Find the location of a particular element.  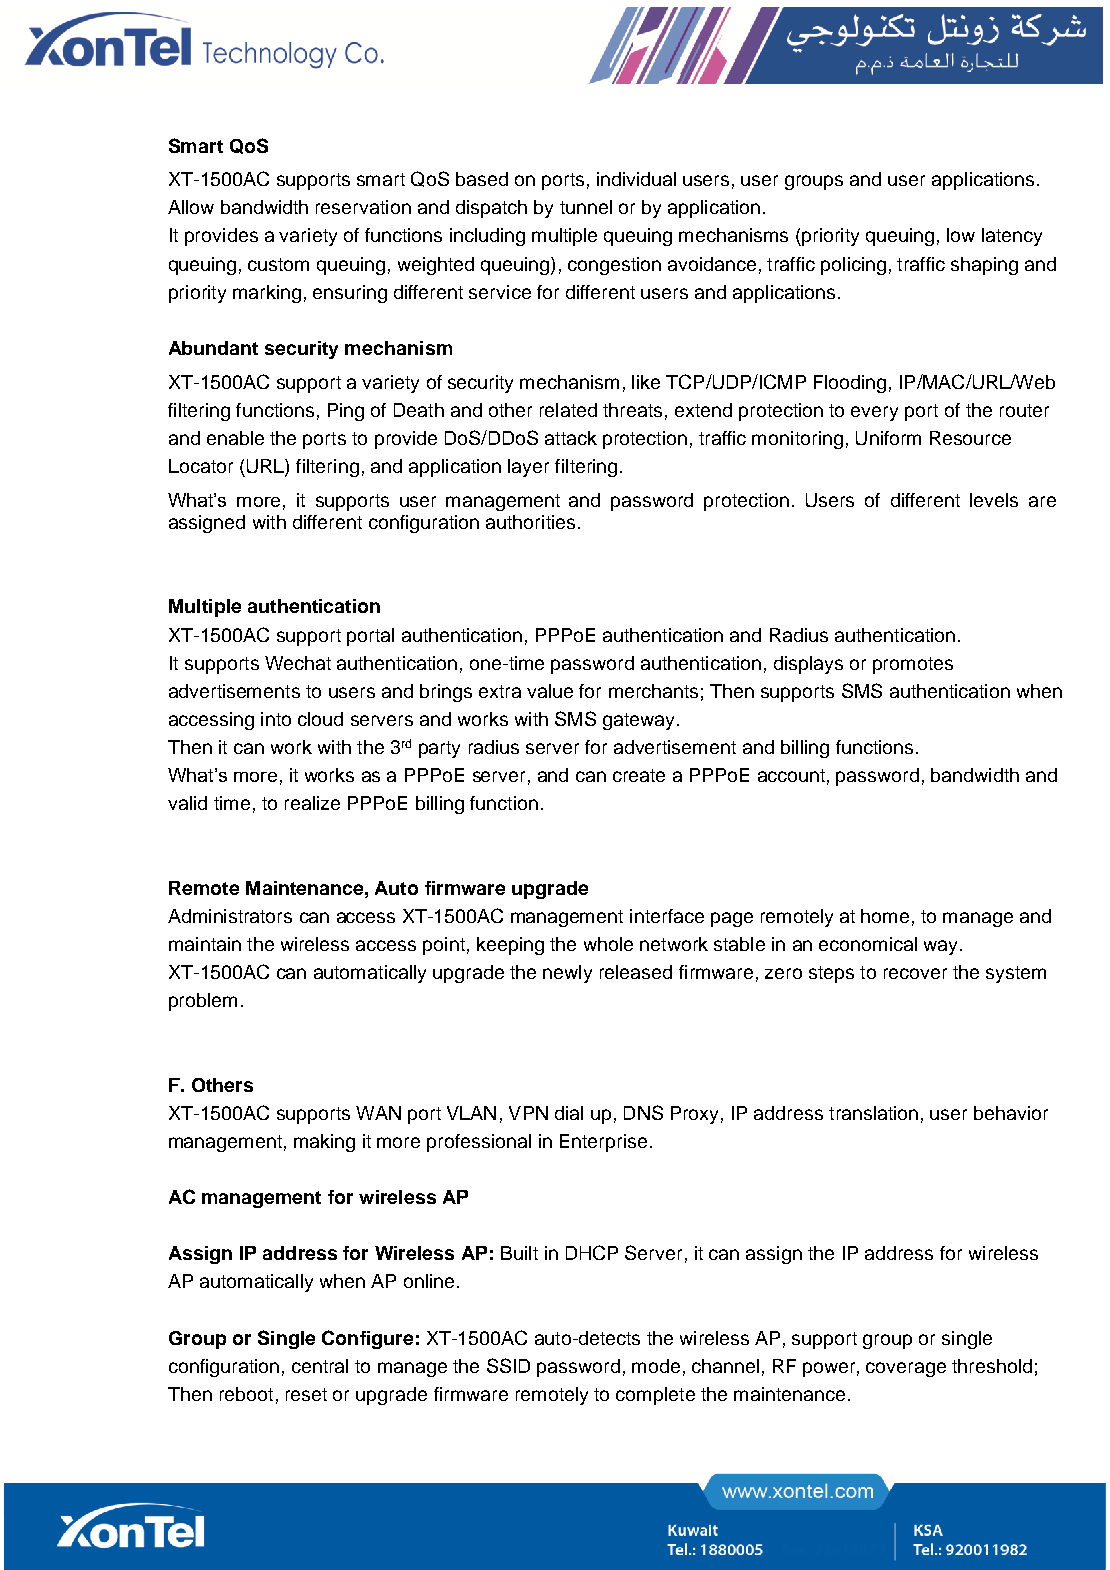

custom is located at coordinates (278, 264).
